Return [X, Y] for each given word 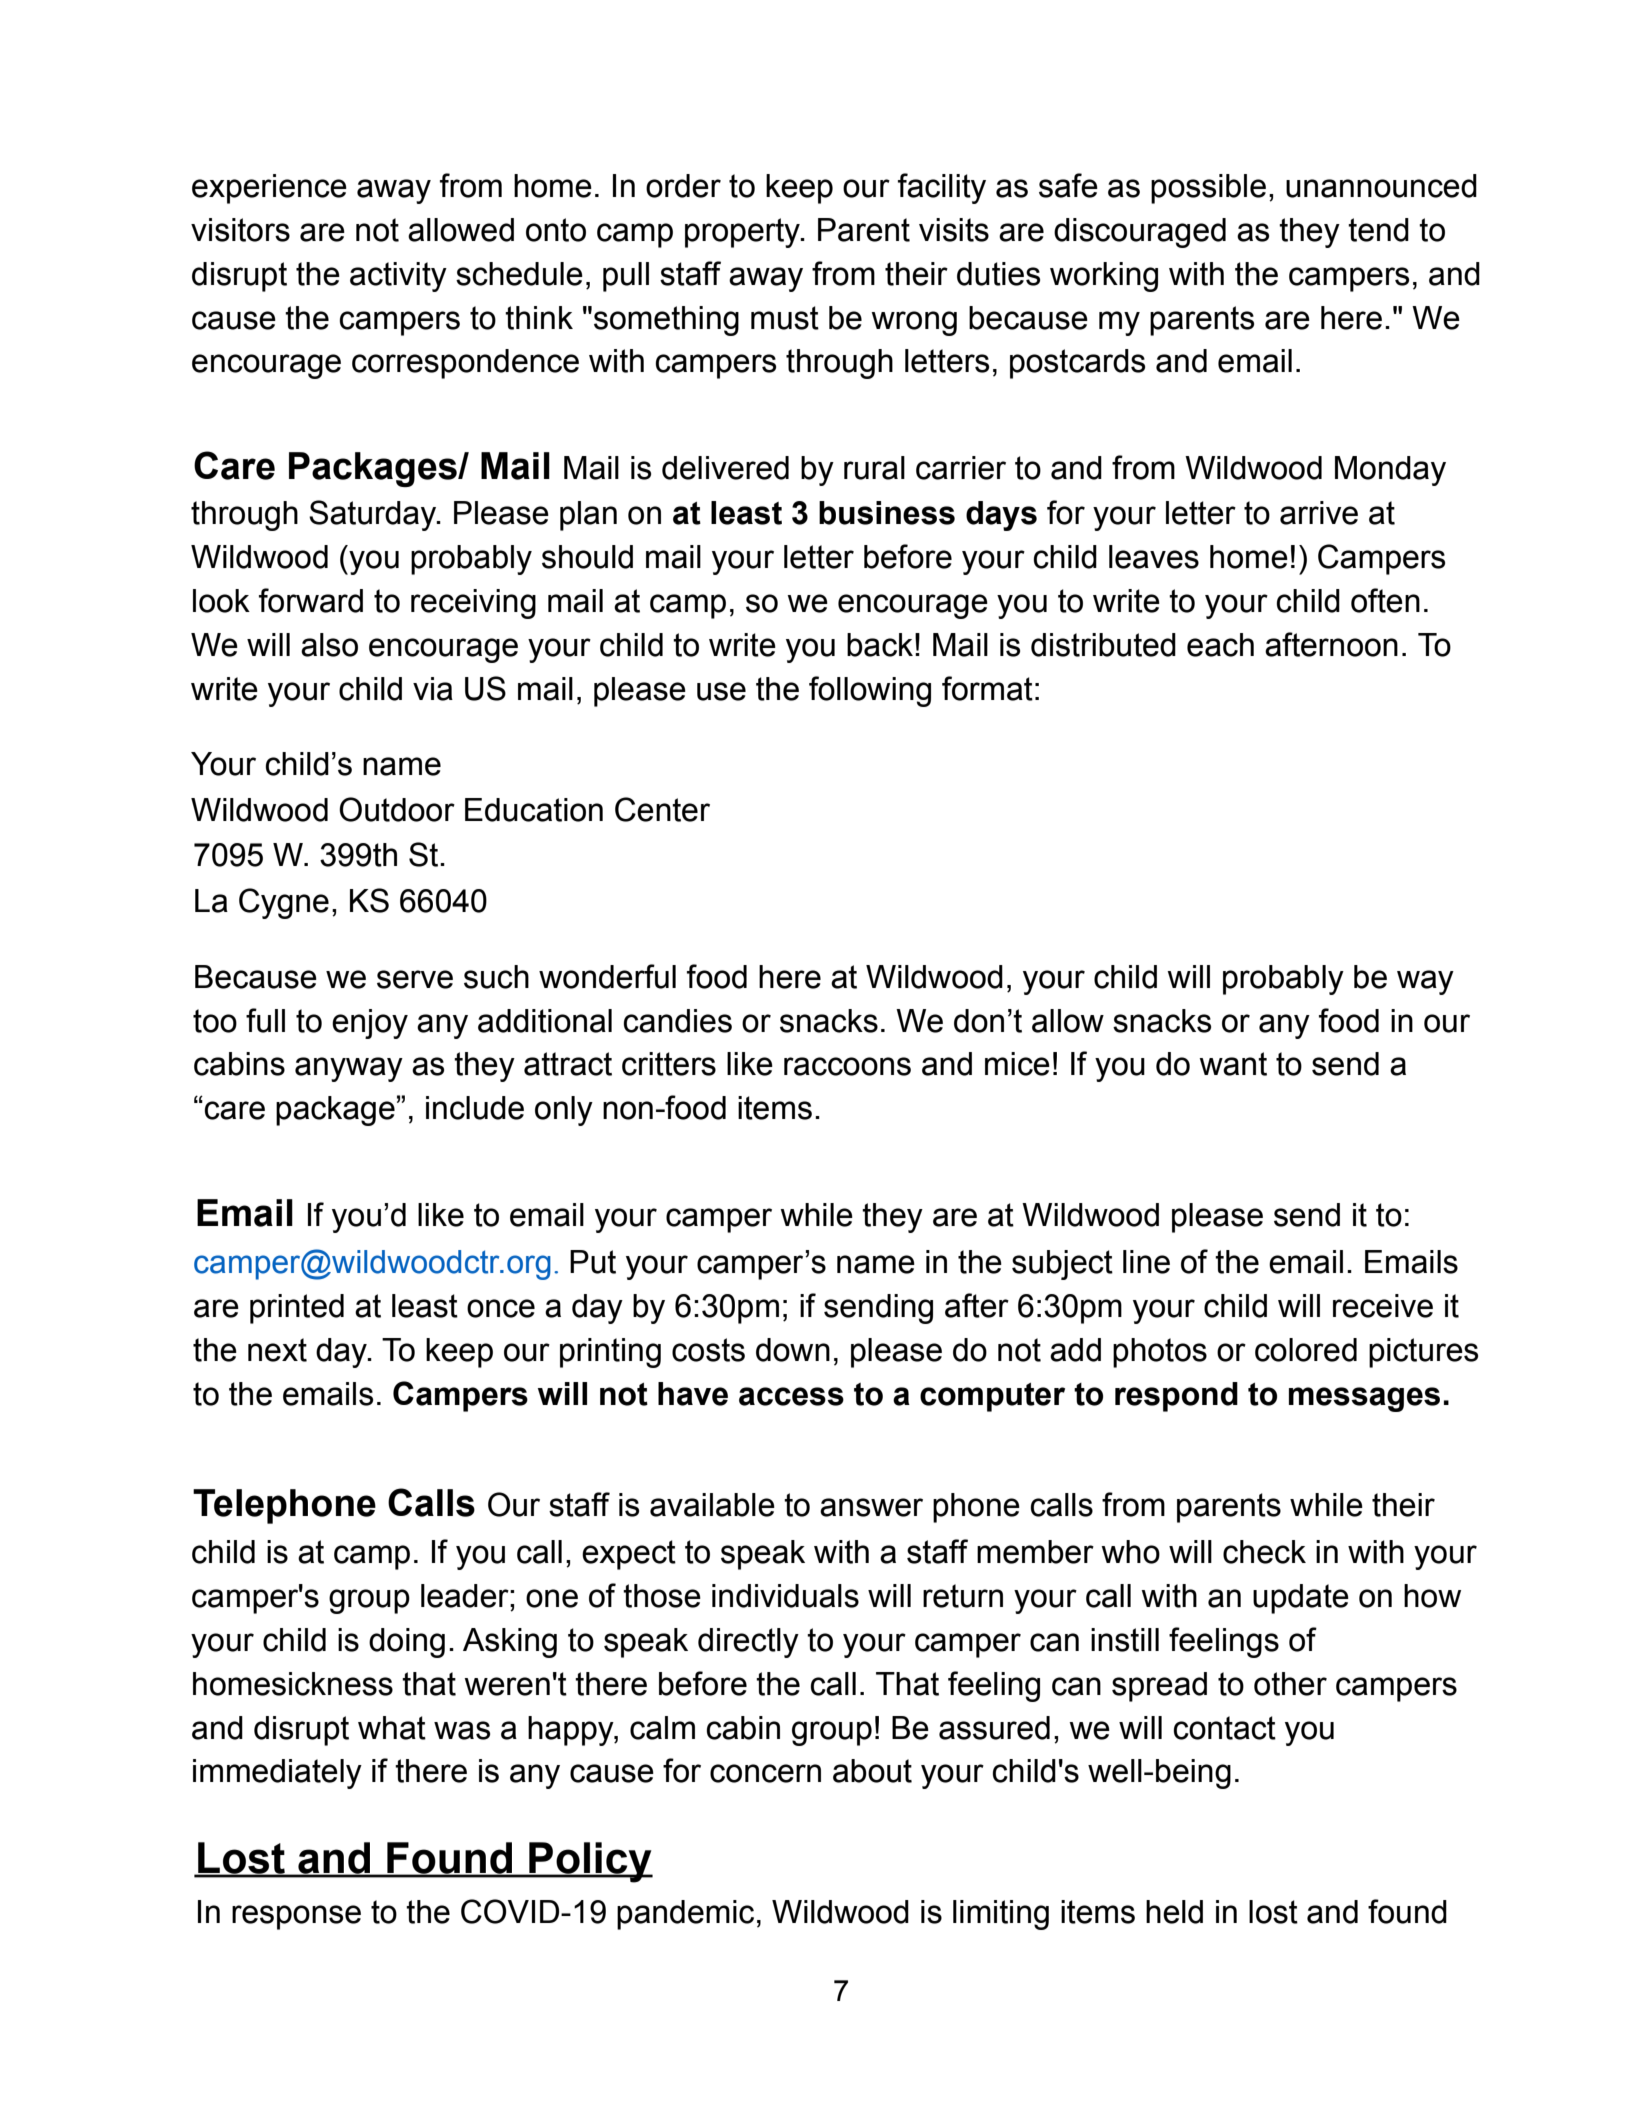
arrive [1319, 513]
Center [662, 809]
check [1264, 1552]
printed [297, 1309]
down [793, 1350]
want [1233, 1064]
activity [398, 277]
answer [871, 1507]
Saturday [374, 515]
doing [407, 1643]
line [1146, 1262]
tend [1378, 230]
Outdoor [397, 809]
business [887, 513]
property [743, 233]
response [296, 1917]
